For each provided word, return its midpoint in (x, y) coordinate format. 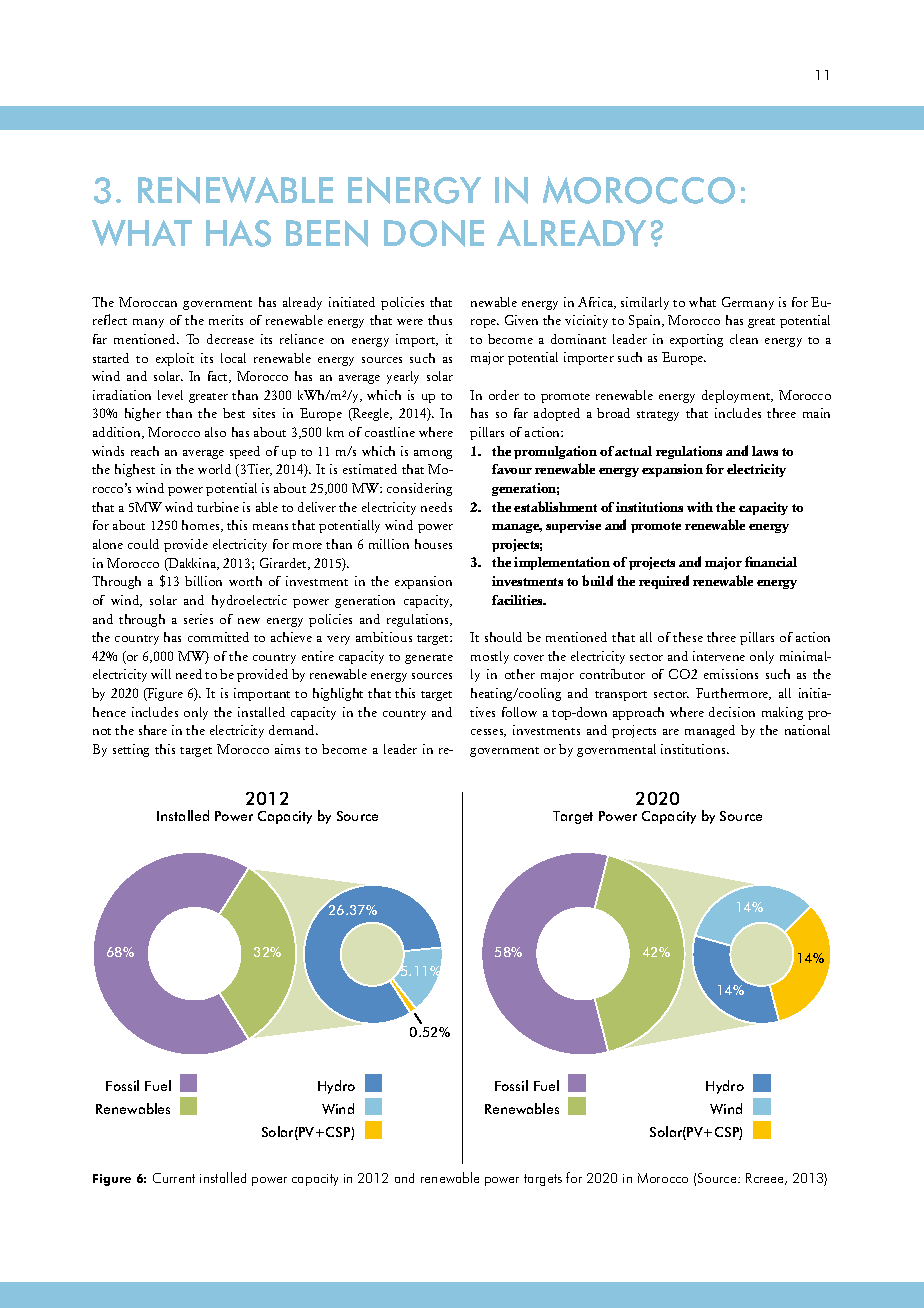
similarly (645, 303)
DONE (434, 233)
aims (287, 749)
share (153, 730)
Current (174, 1178)
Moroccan (148, 302)
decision (732, 712)
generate (429, 659)
